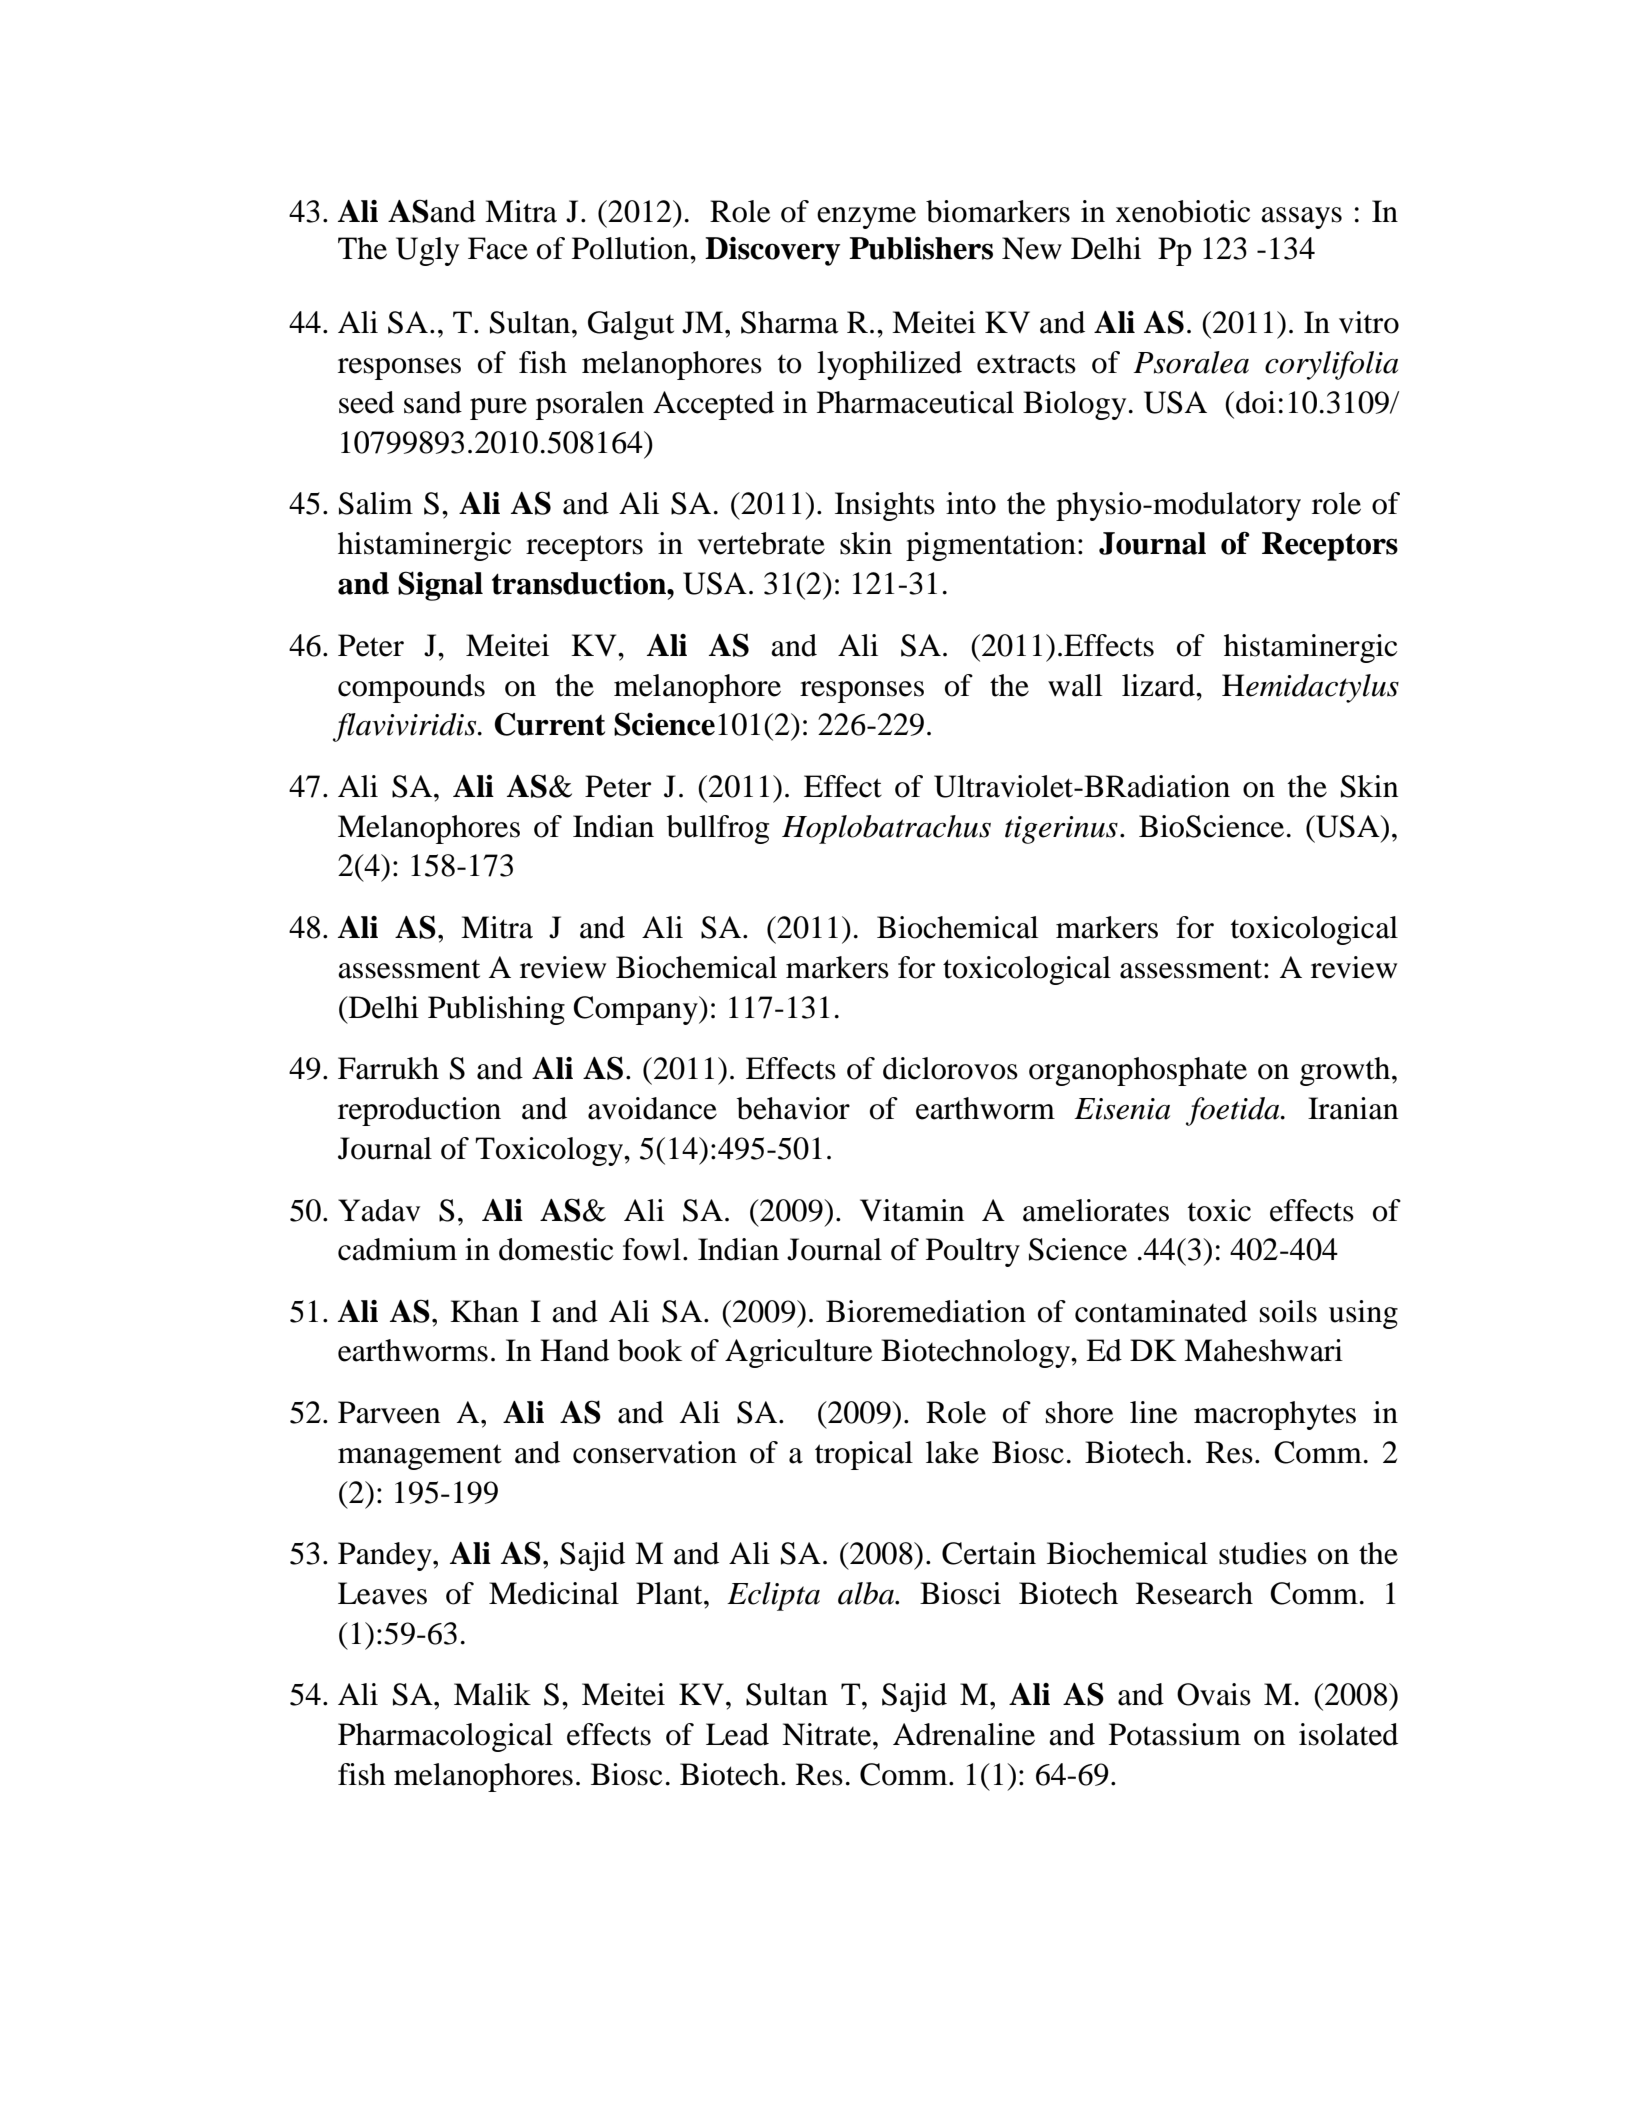 The height and width of the screenshot is (2123, 1640). I want to click on behavior, so click(793, 1108).
